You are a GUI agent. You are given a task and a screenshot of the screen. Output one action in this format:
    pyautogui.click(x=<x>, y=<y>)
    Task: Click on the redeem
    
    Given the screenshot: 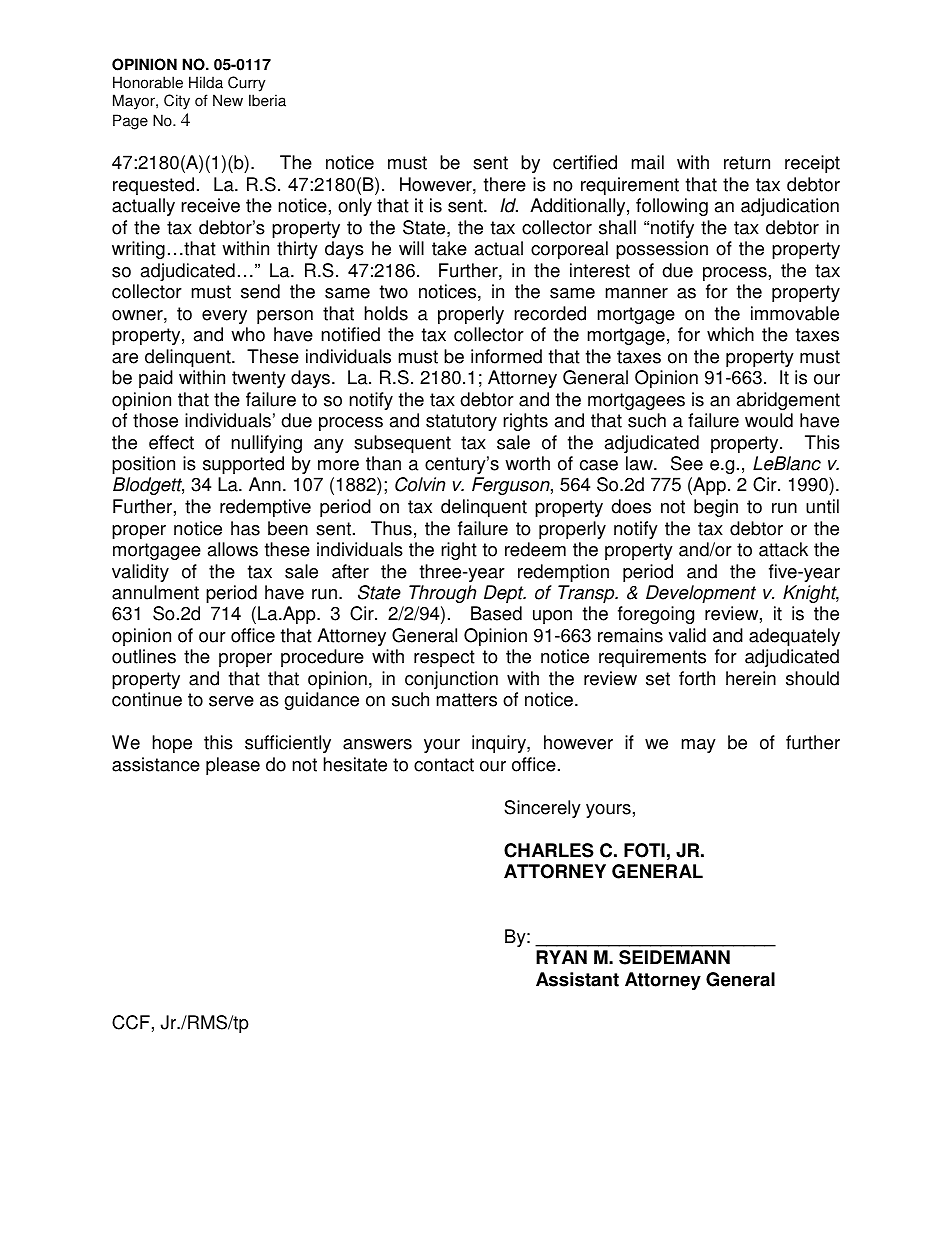 What is the action you would take?
    pyautogui.click(x=535, y=549)
